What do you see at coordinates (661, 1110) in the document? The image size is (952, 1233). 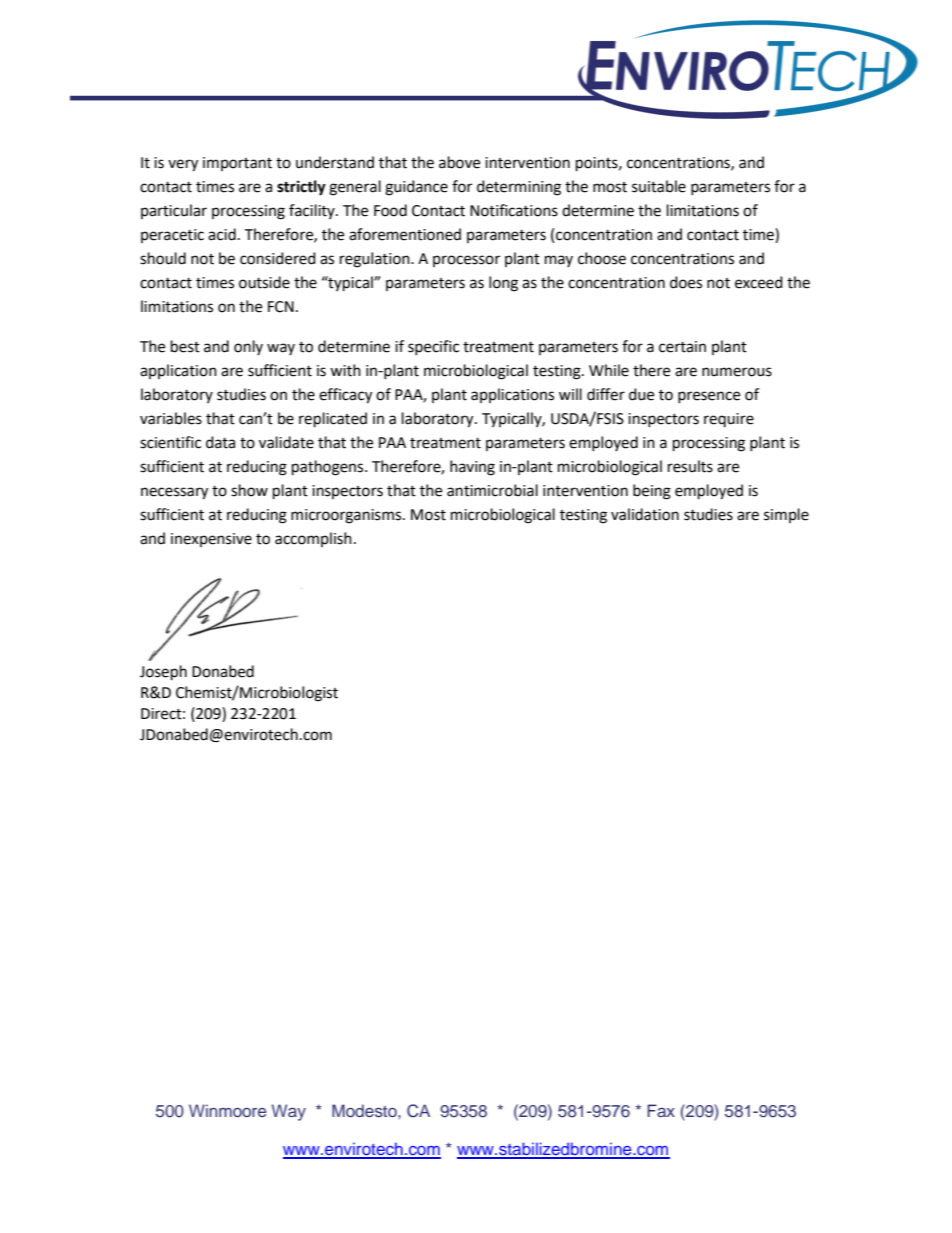 I see `Fax` at bounding box center [661, 1110].
